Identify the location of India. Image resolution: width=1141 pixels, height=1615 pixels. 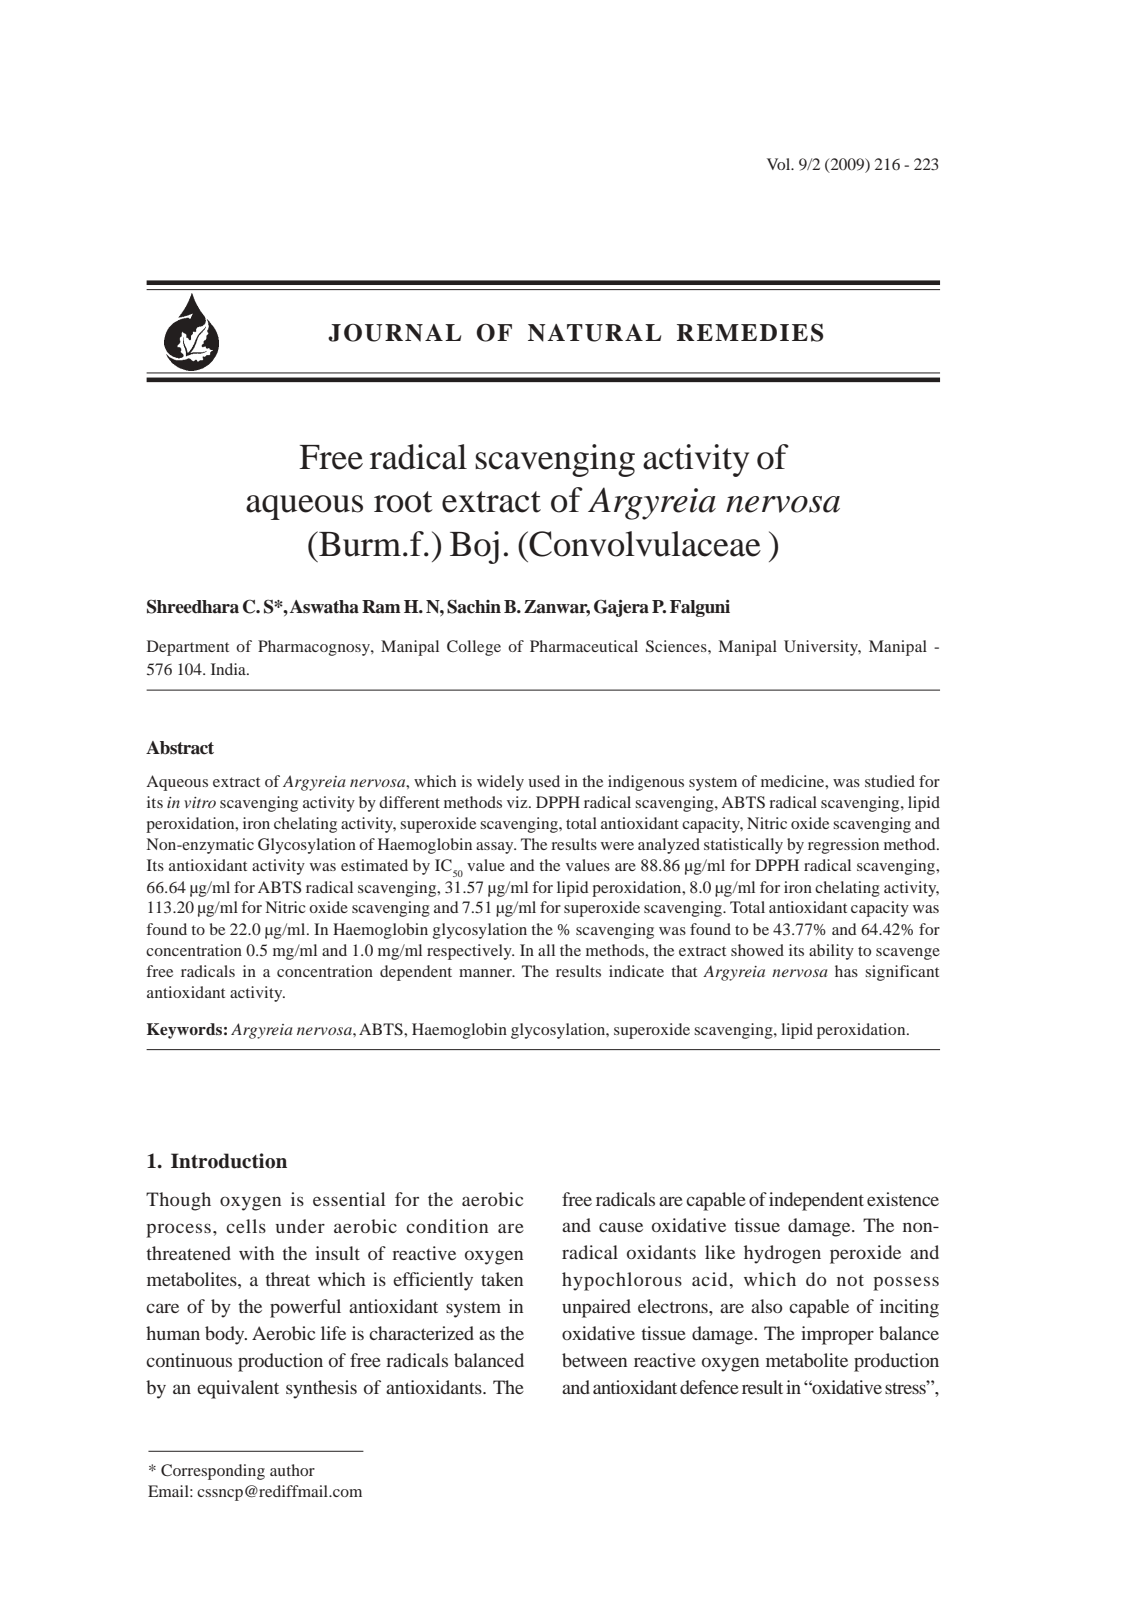
(229, 669).
